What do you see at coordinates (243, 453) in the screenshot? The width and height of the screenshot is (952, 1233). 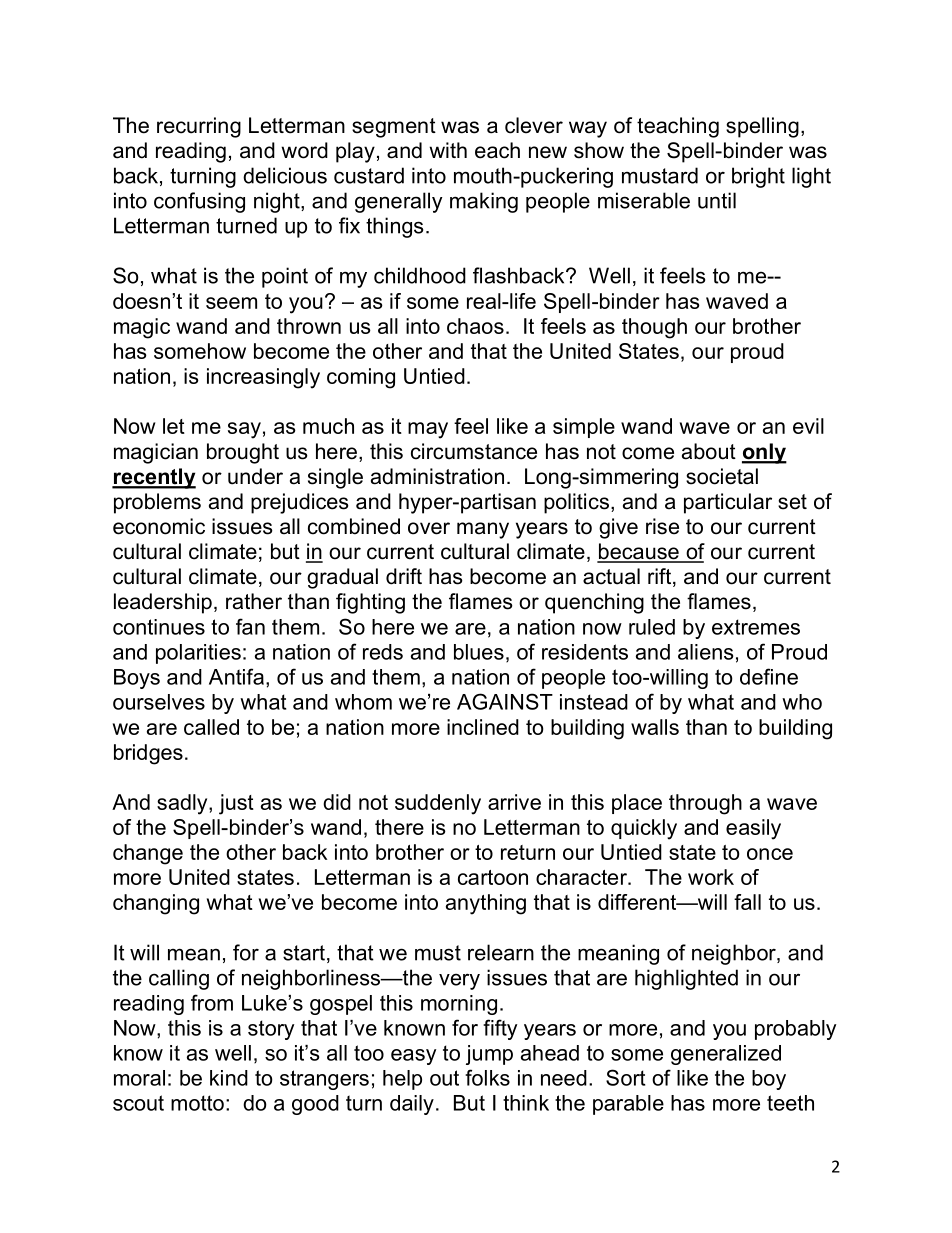 I see `brought` at bounding box center [243, 453].
